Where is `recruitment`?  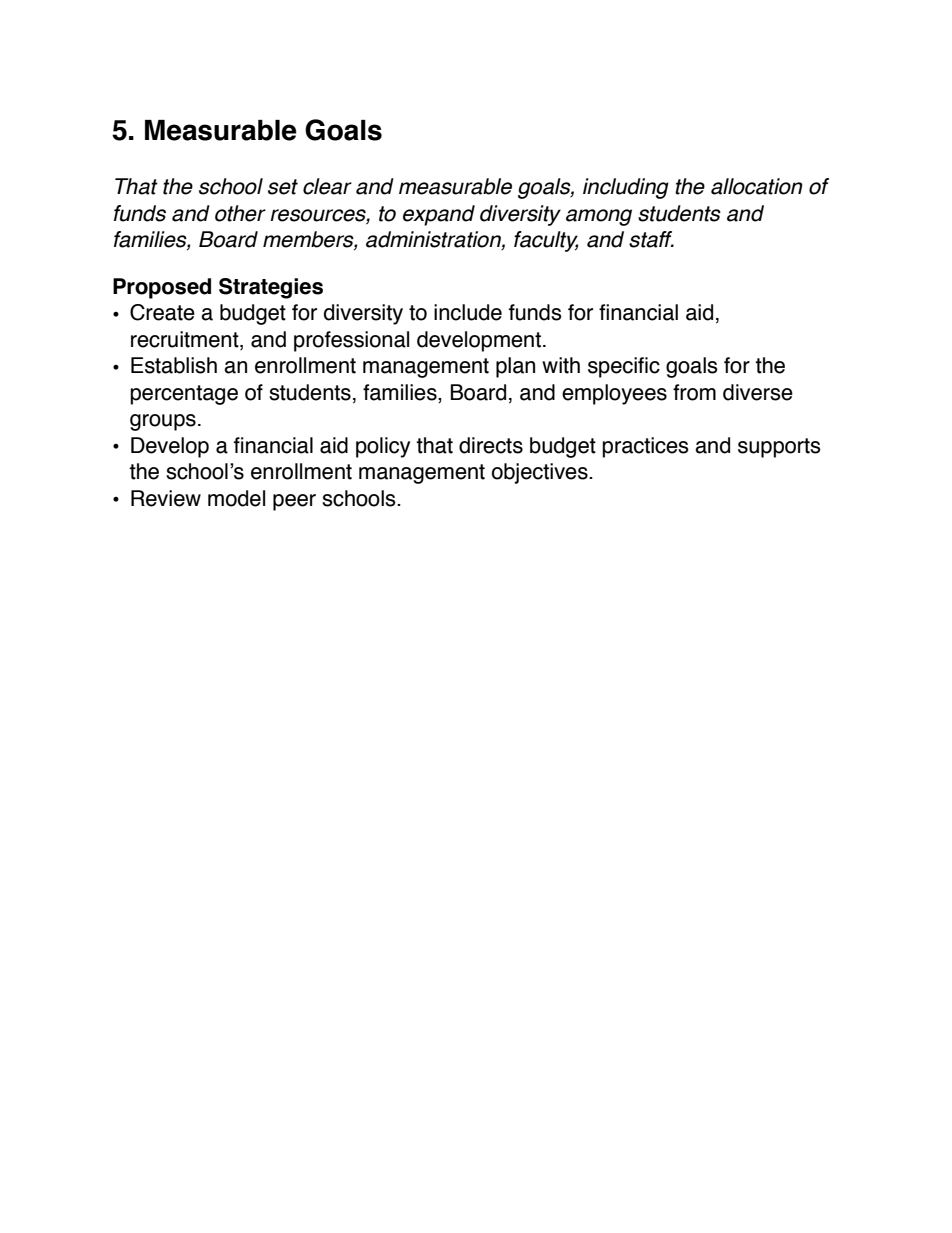 recruitment is located at coordinates (186, 340).
